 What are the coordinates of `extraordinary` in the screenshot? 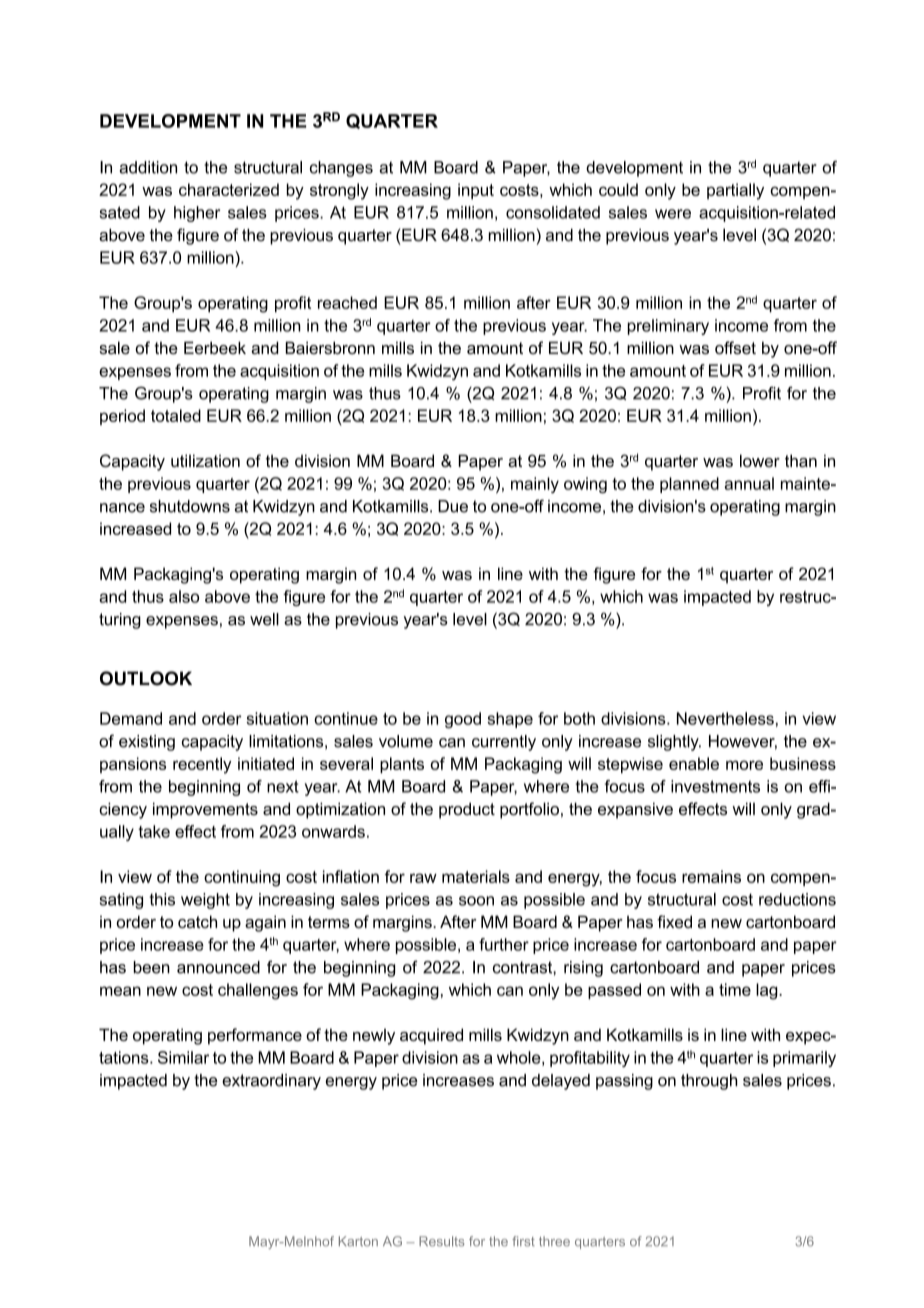 It's located at (271, 1082).
